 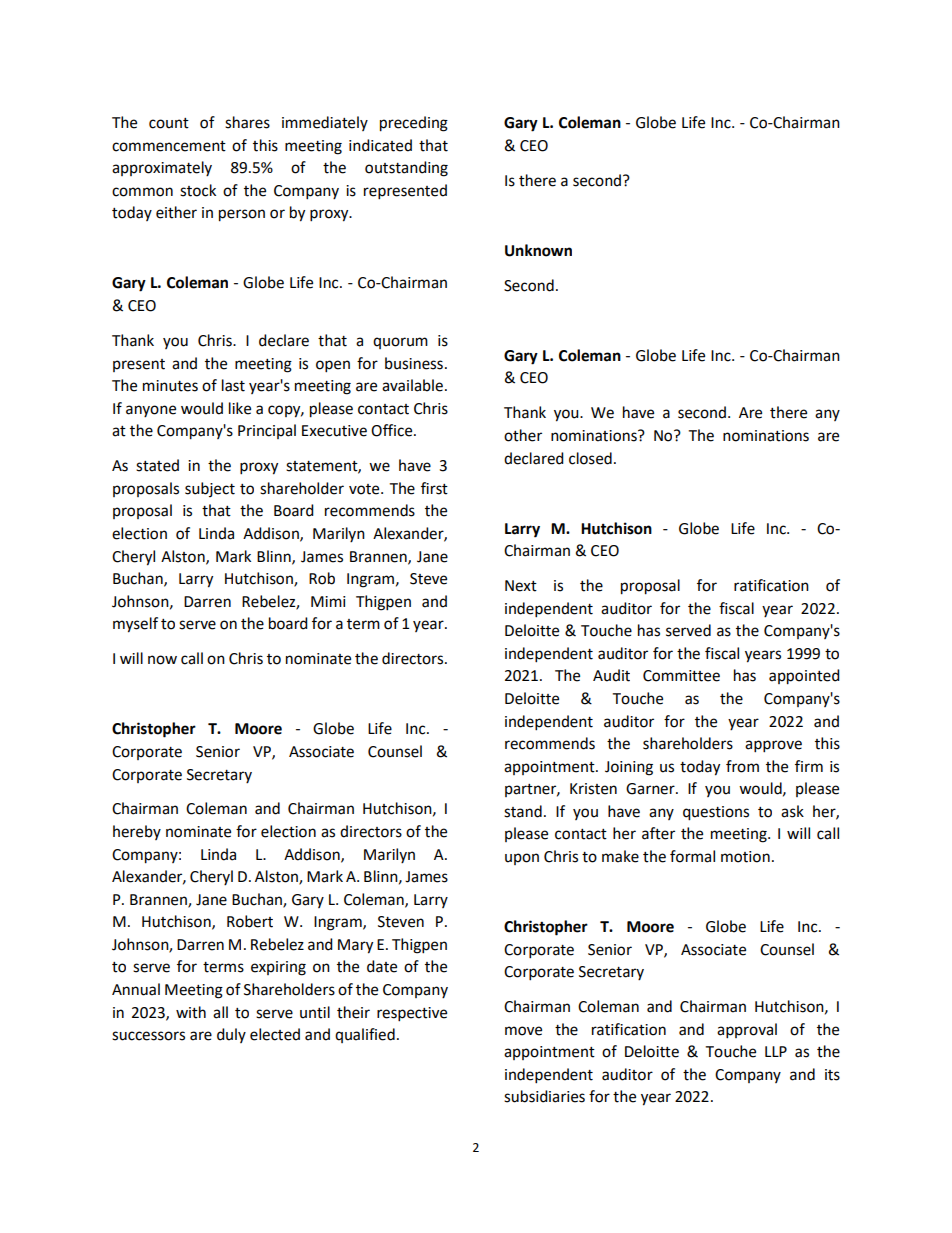 What do you see at coordinates (538, 250) in the page?
I see `Unknown` at bounding box center [538, 250].
